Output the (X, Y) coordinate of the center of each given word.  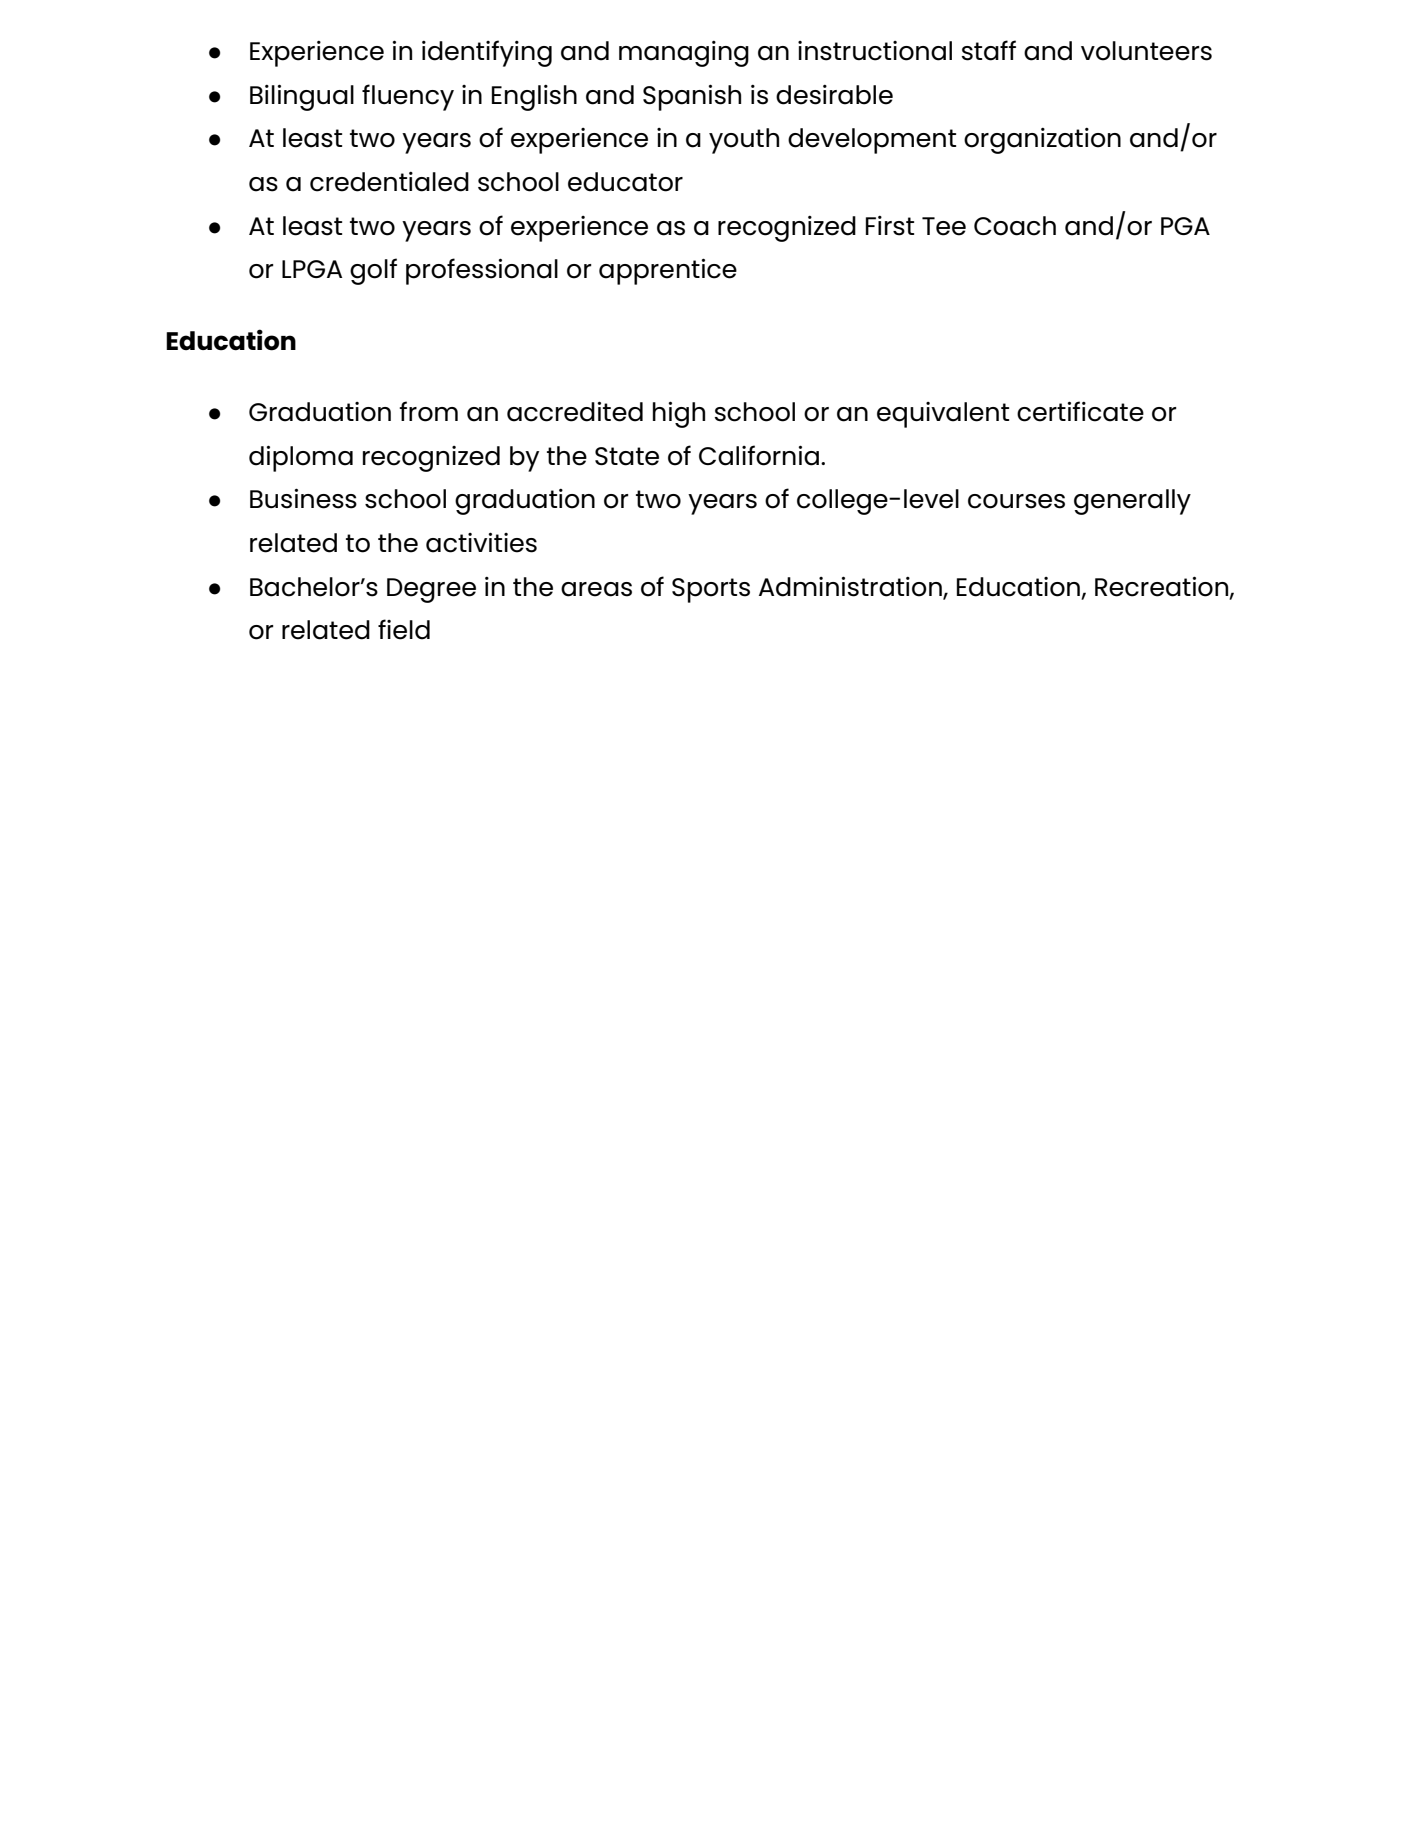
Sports (711, 590)
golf (373, 271)
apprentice (668, 271)
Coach (1015, 226)
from (428, 411)
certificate (1080, 411)
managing (684, 54)
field (404, 629)
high (679, 414)
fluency (408, 97)
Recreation (1163, 587)
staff (989, 50)
